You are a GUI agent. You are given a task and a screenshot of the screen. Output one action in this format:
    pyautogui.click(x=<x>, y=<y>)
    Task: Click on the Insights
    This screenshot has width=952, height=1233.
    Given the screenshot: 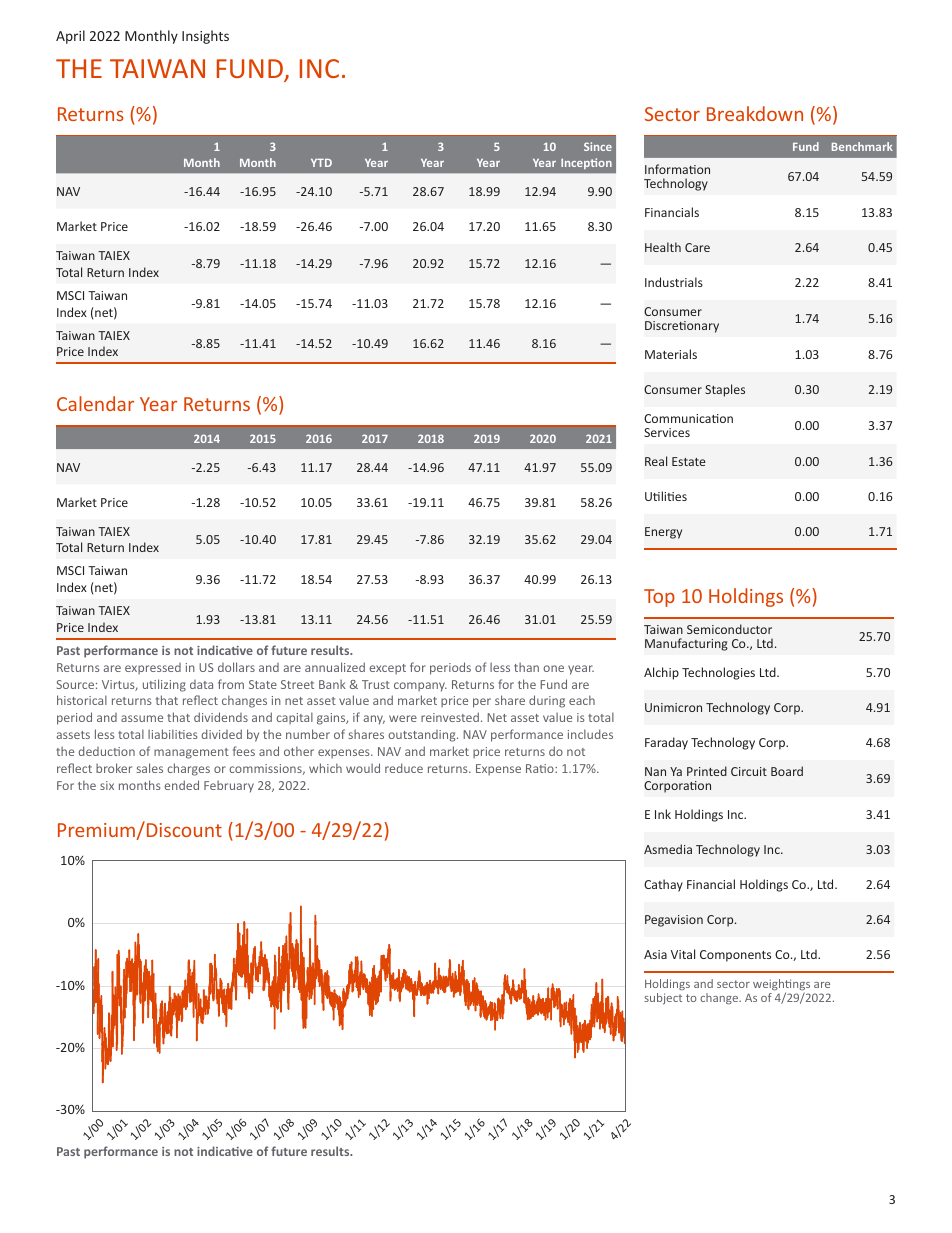 What is the action you would take?
    pyautogui.click(x=205, y=37)
